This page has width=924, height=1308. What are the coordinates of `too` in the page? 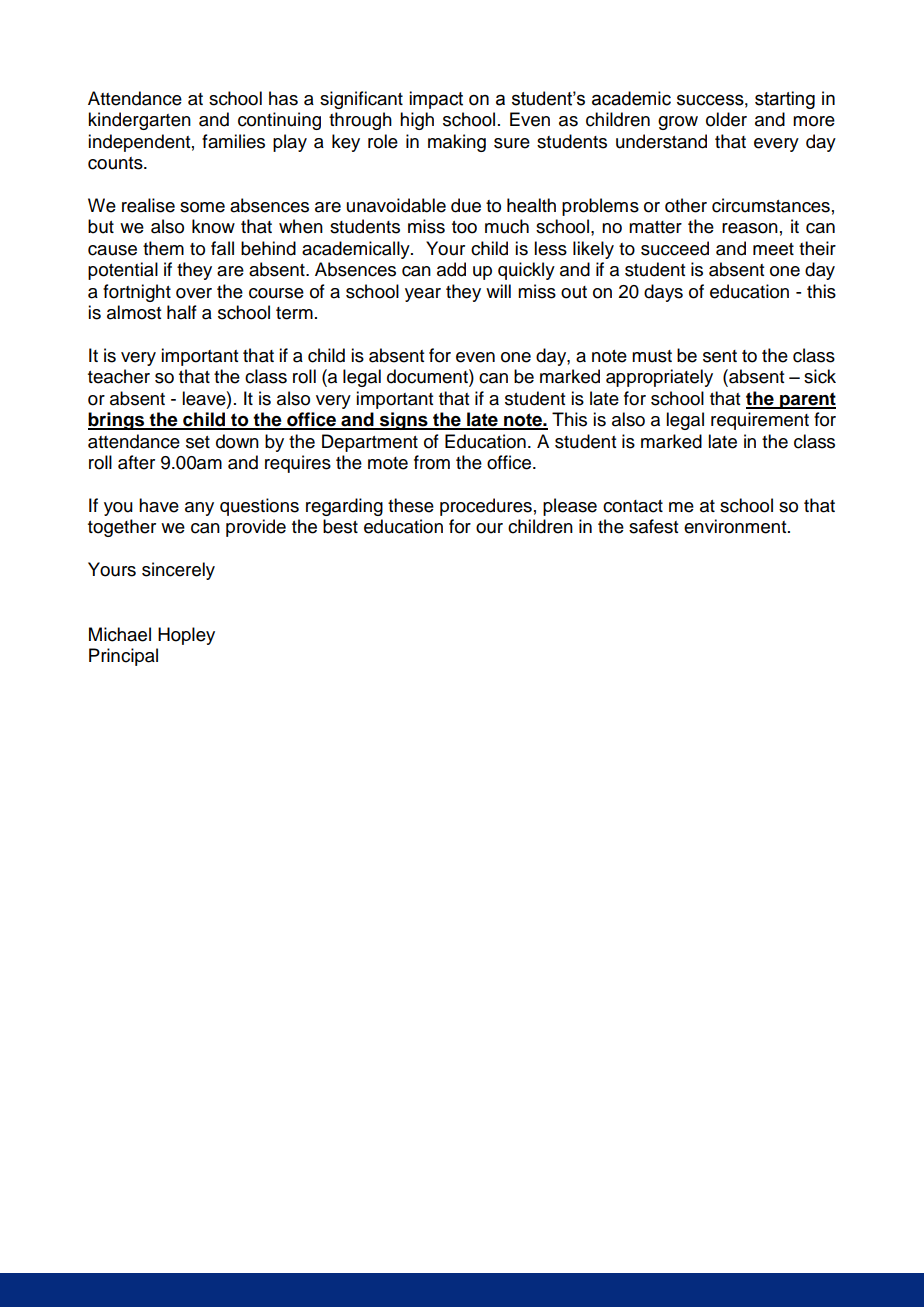 It's located at (464, 227).
